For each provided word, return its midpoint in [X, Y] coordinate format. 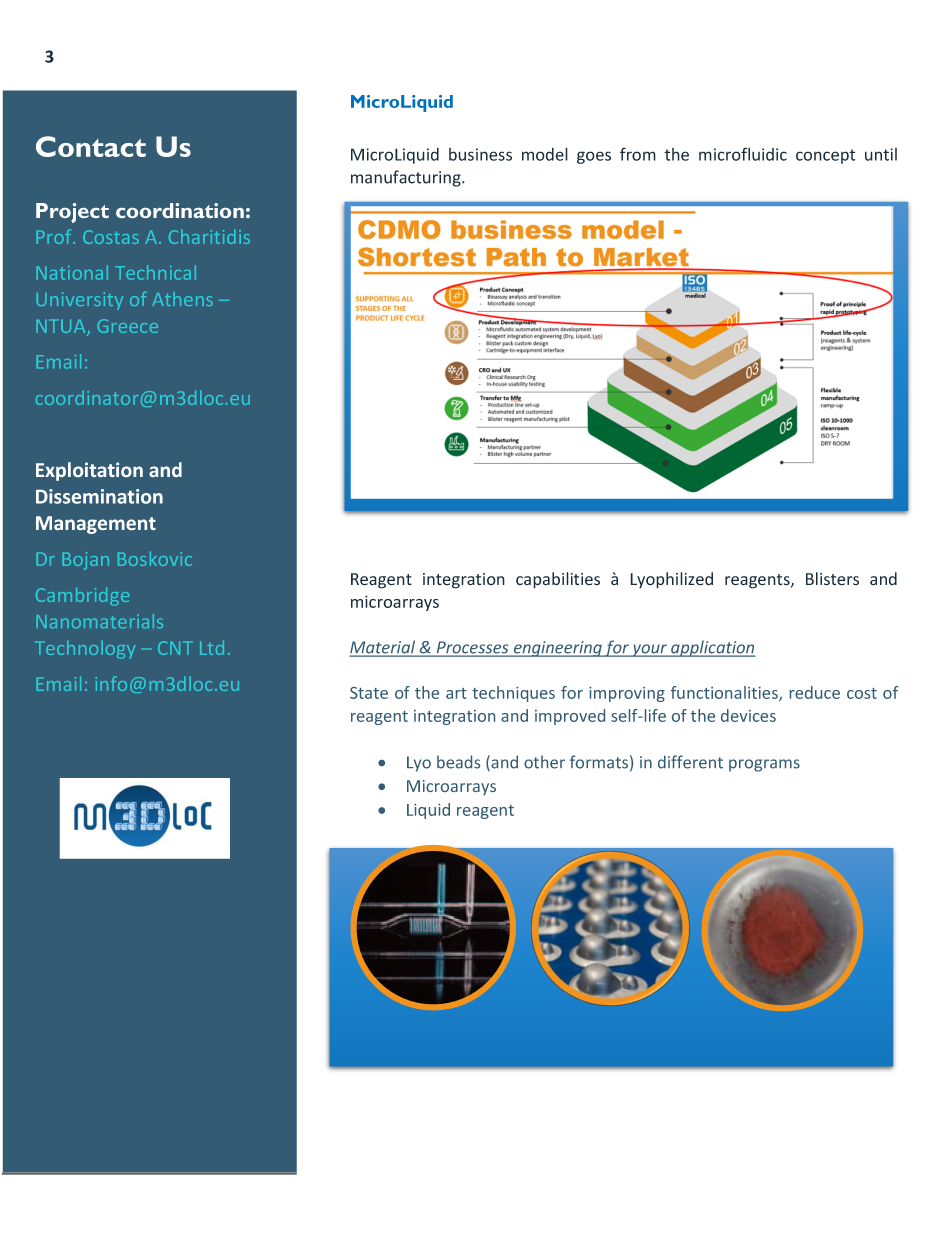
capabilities [558, 580]
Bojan [85, 561]
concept [825, 156]
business [480, 154]
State [369, 693]
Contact [91, 146]
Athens [183, 299]
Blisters [832, 579]
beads [458, 762]
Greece [127, 326]
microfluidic [743, 154]
